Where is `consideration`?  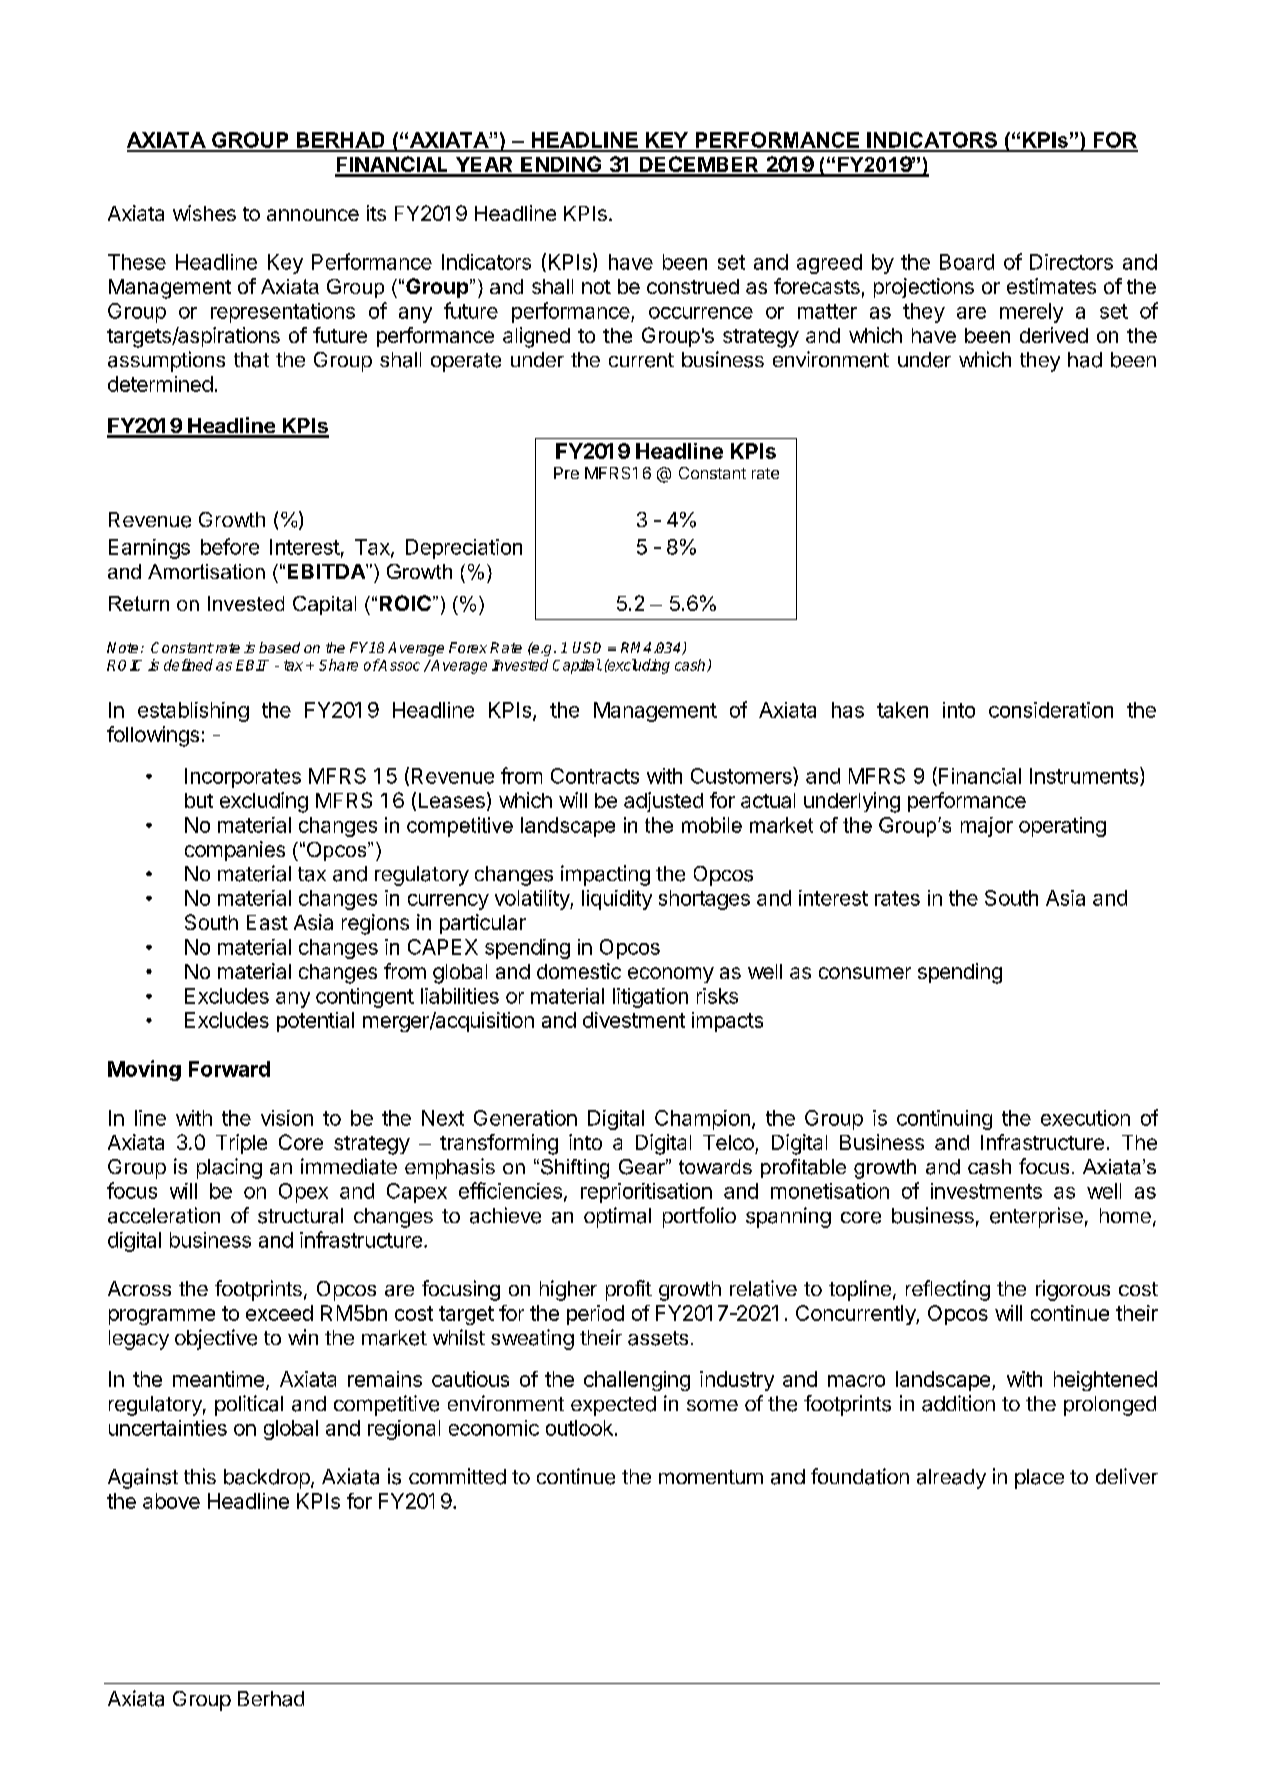 consideration is located at coordinates (1051, 710).
